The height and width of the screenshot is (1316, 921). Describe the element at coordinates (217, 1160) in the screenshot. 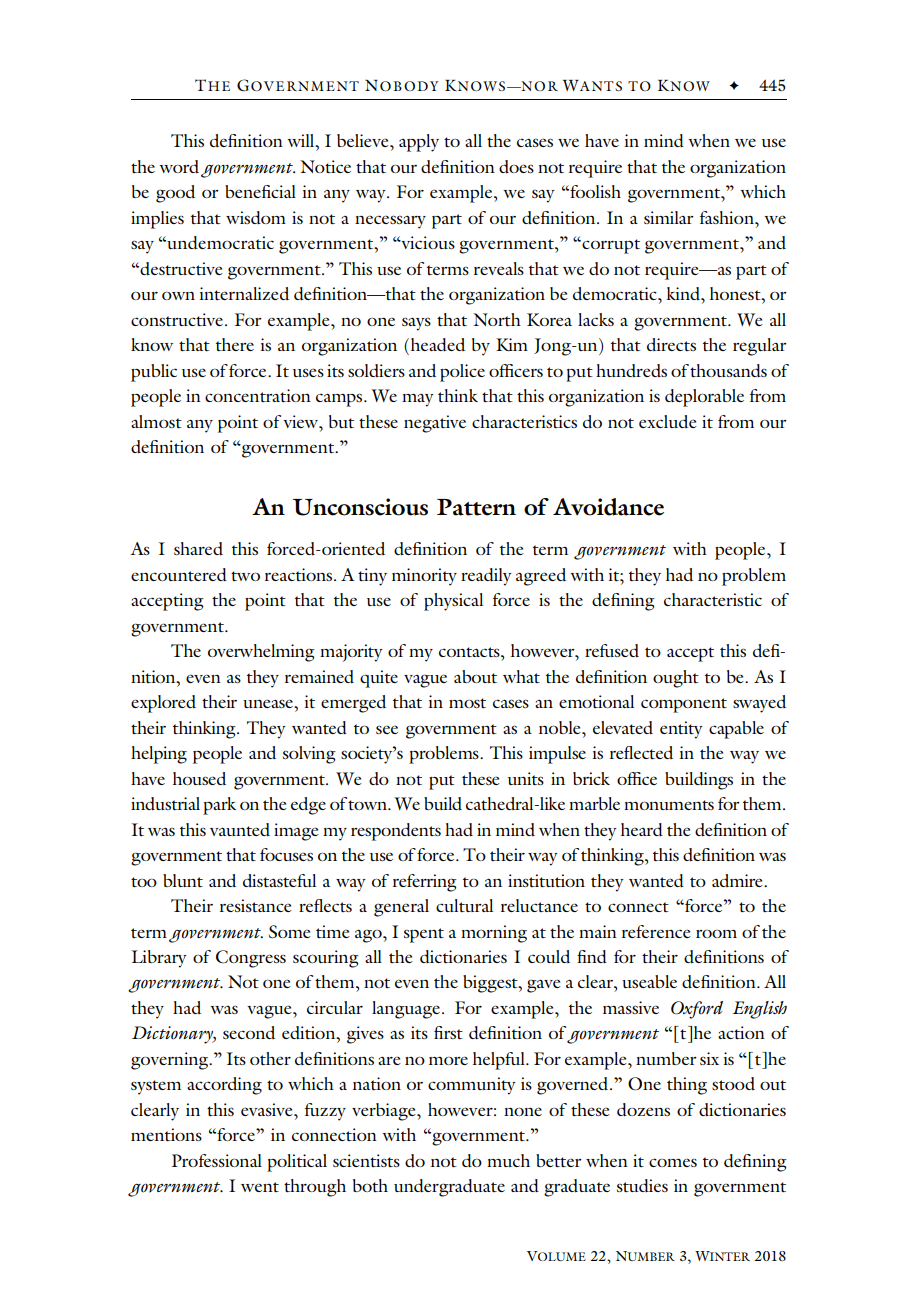

I see `Professional` at that location.
